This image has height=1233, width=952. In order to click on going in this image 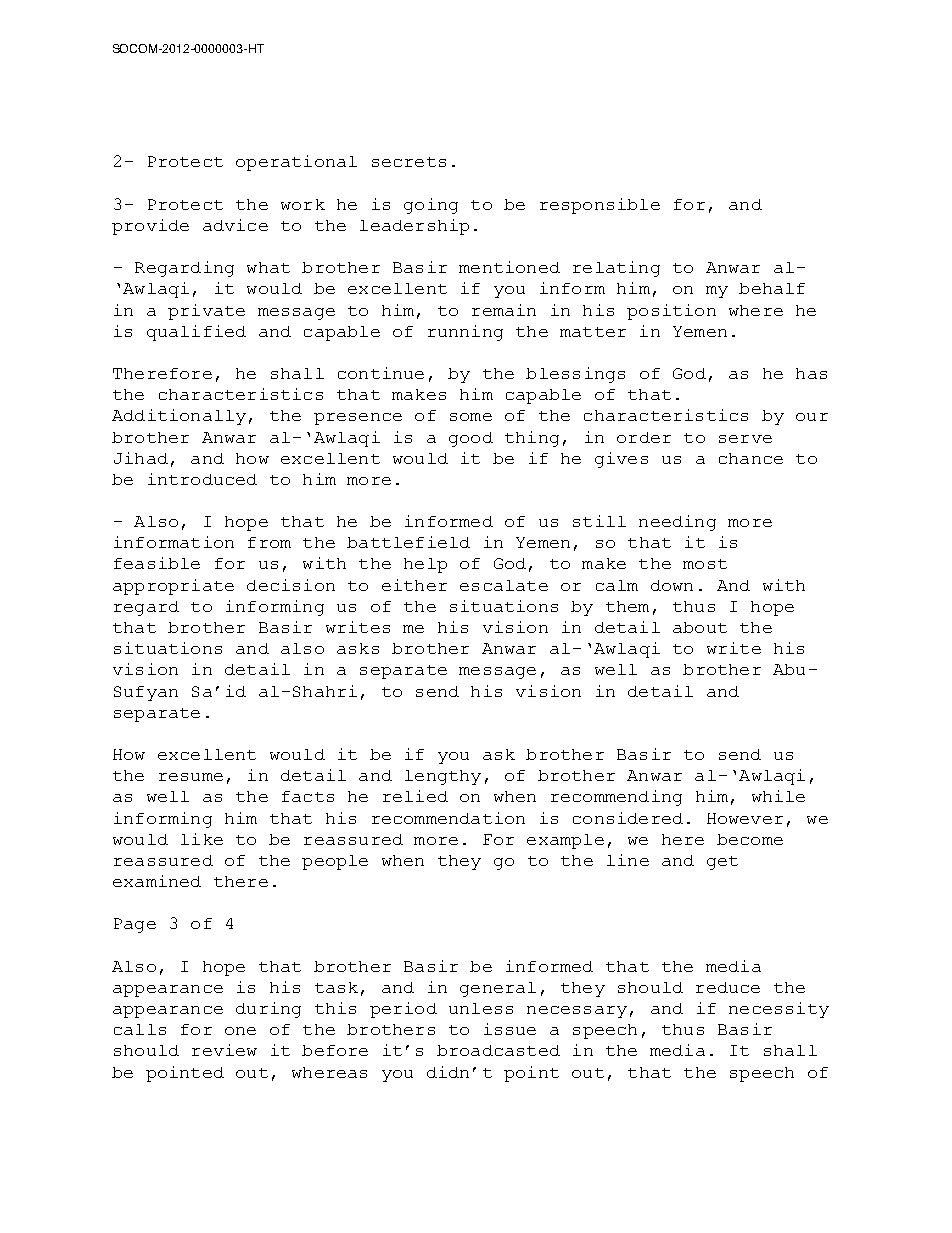, I will do `click(431, 206)`.
